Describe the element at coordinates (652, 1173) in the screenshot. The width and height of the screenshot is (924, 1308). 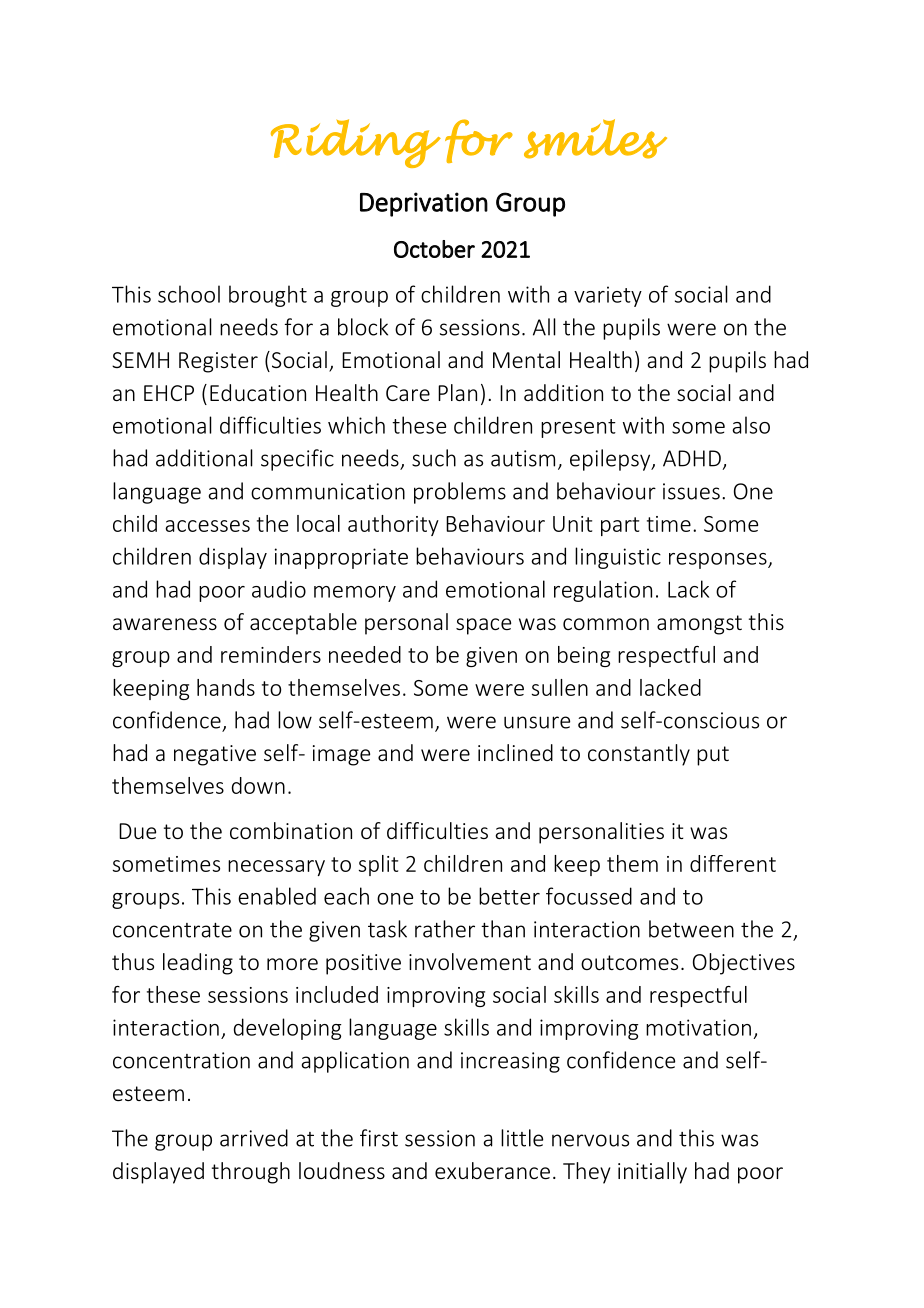
I see `initially` at that location.
